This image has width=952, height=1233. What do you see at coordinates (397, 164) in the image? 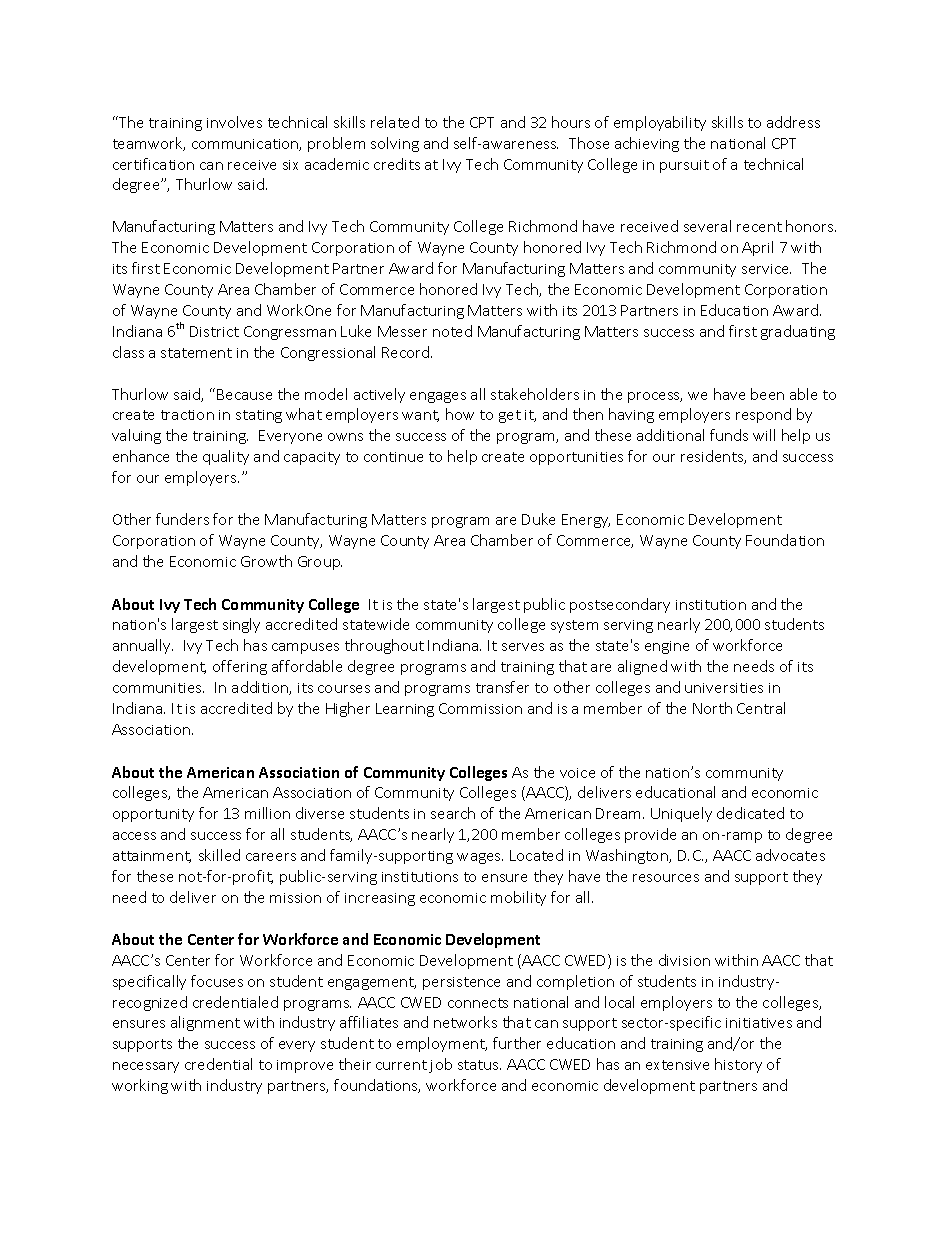
I see `credits` at bounding box center [397, 164].
